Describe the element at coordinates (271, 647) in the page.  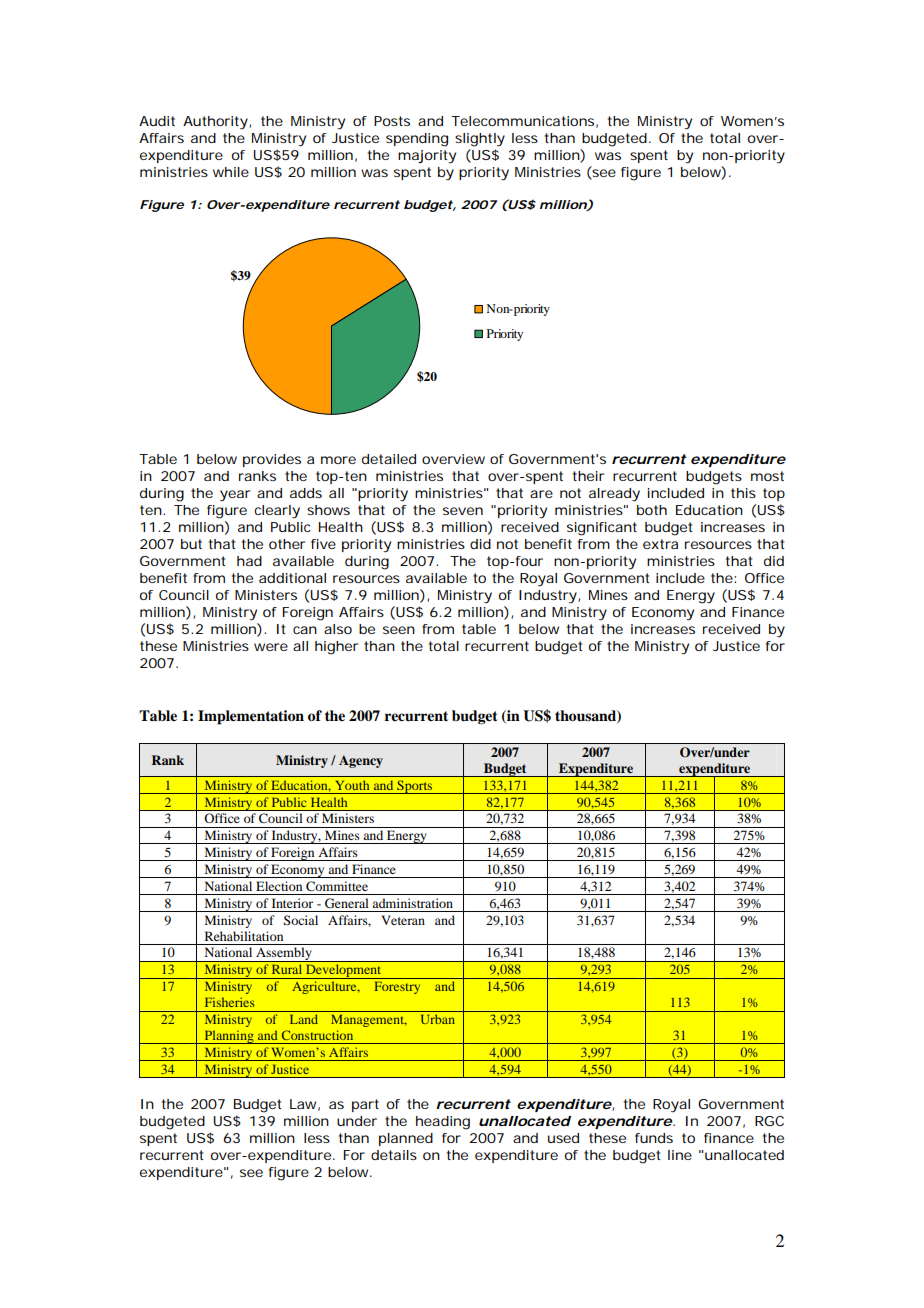
I see `were` at that location.
